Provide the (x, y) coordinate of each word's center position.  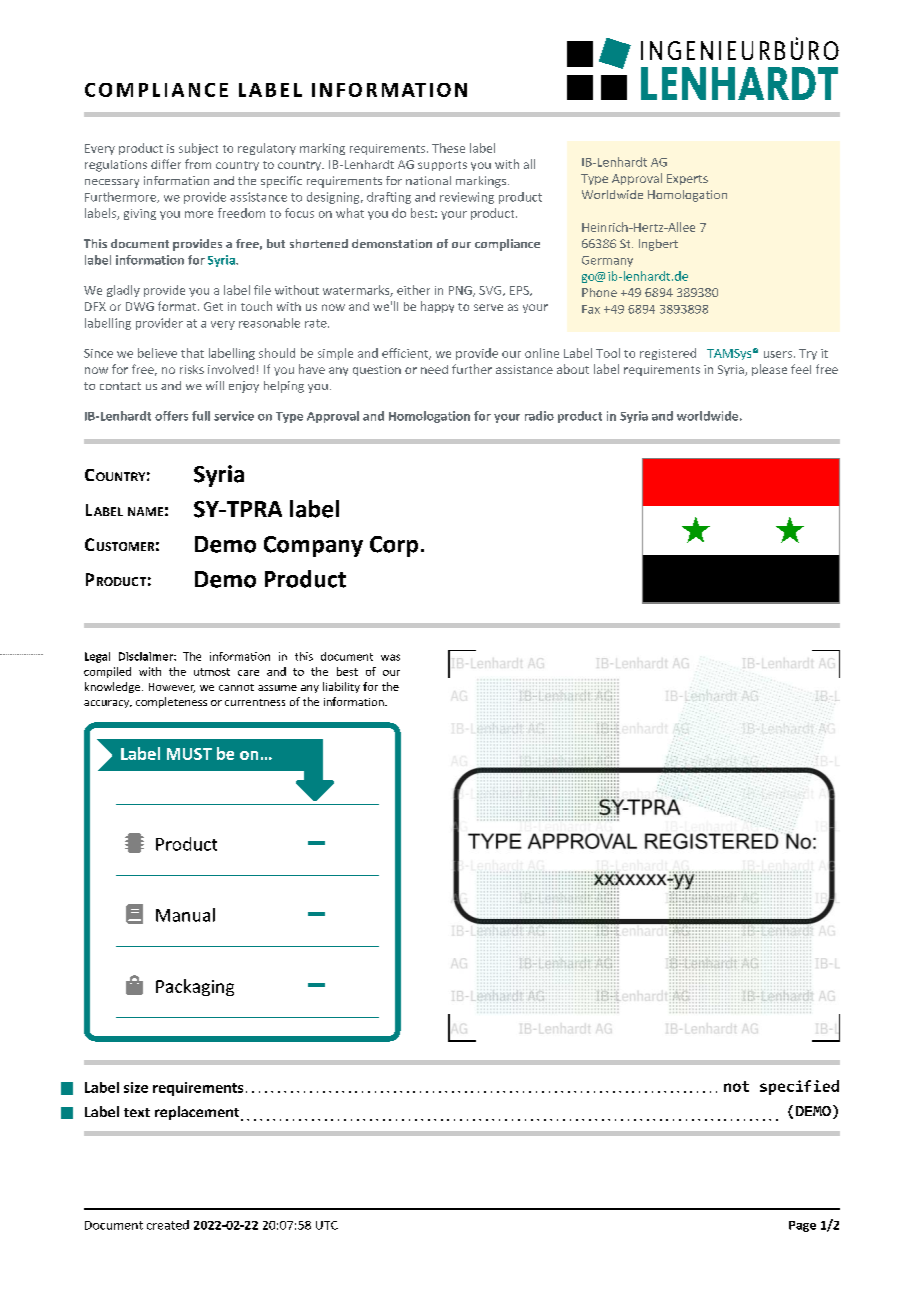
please (769, 370)
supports (442, 166)
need (434, 369)
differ (166, 164)
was (390, 657)
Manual (185, 915)
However (172, 688)
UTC (327, 1225)
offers (171, 416)
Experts (687, 179)
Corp (394, 546)
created (168, 1225)
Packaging (195, 987)
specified (799, 1087)
